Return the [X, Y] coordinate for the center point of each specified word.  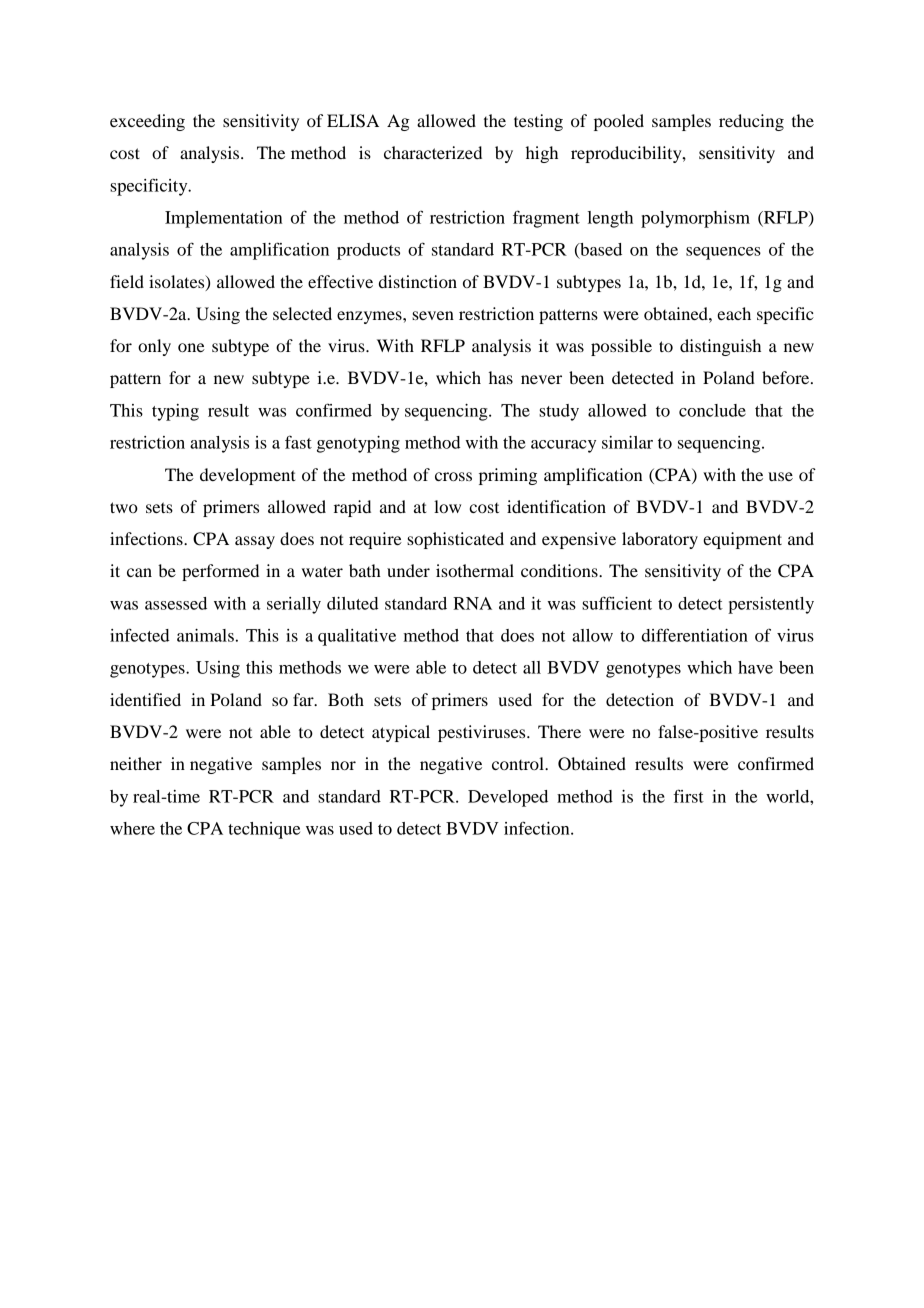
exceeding [147, 122]
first [689, 796]
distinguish [720, 347]
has [501, 377]
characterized [433, 152]
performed [220, 572]
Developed [508, 798]
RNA [472, 603]
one [191, 347]
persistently [771, 605]
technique [264, 830]
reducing [751, 122]
